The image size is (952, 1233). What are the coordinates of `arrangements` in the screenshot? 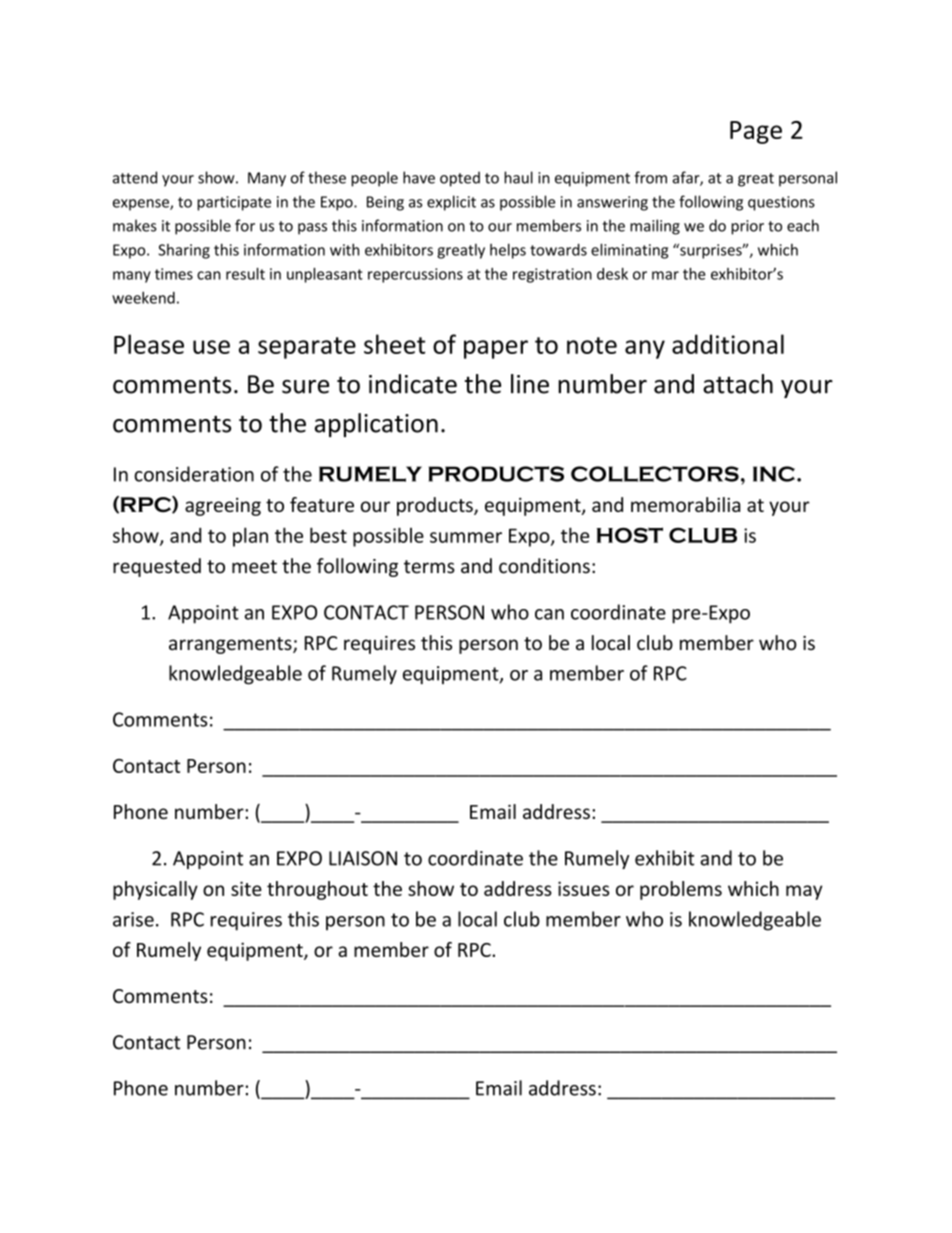 It's located at (231, 645).
